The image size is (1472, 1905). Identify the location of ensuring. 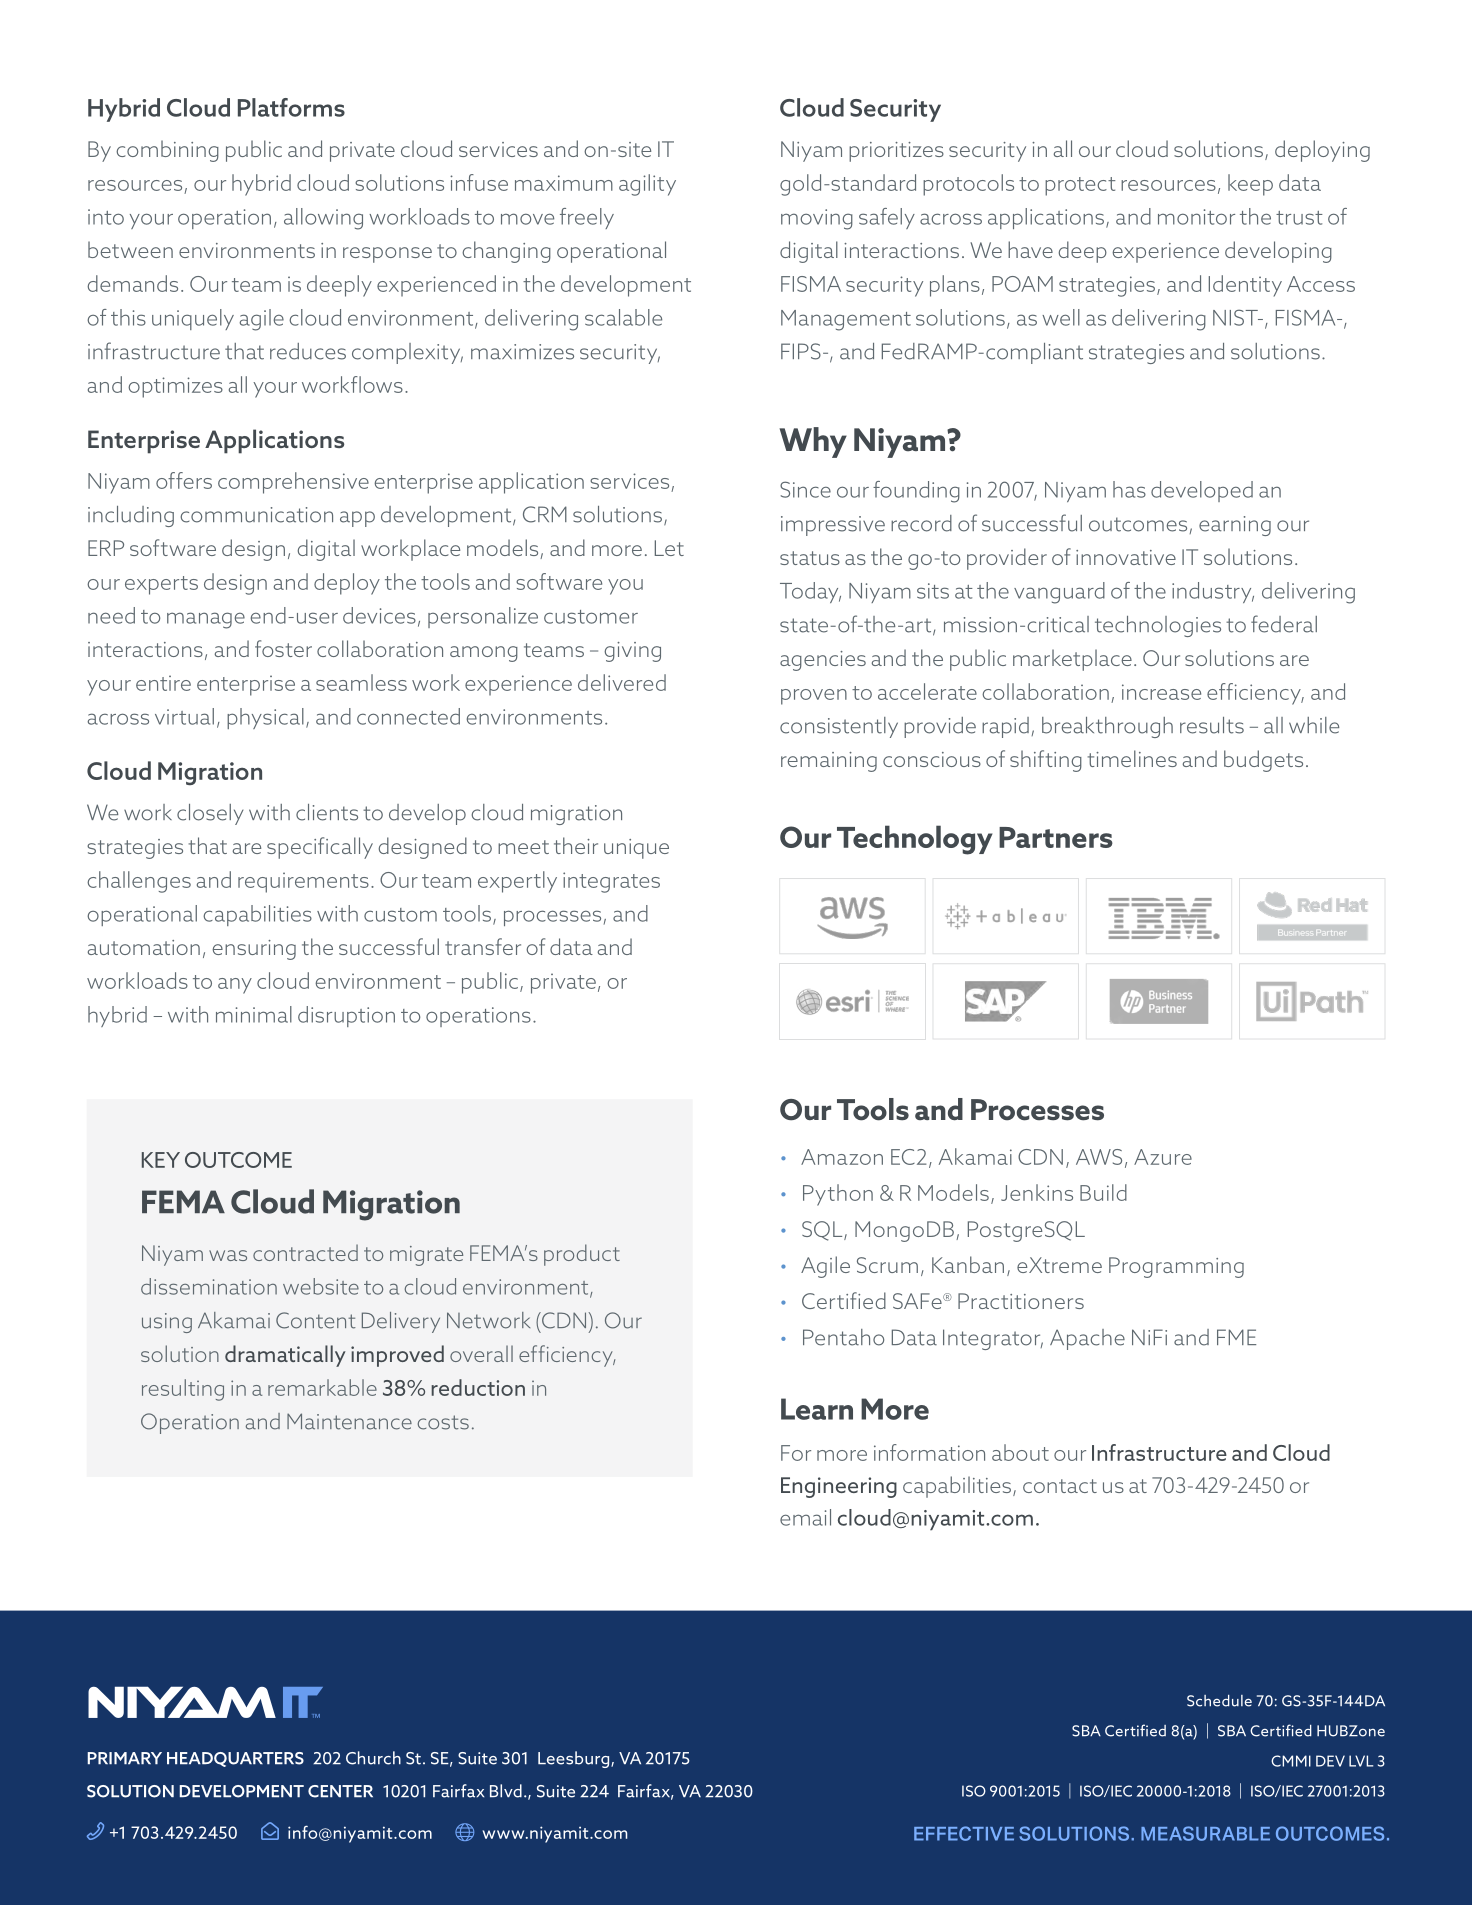
(254, 950).
